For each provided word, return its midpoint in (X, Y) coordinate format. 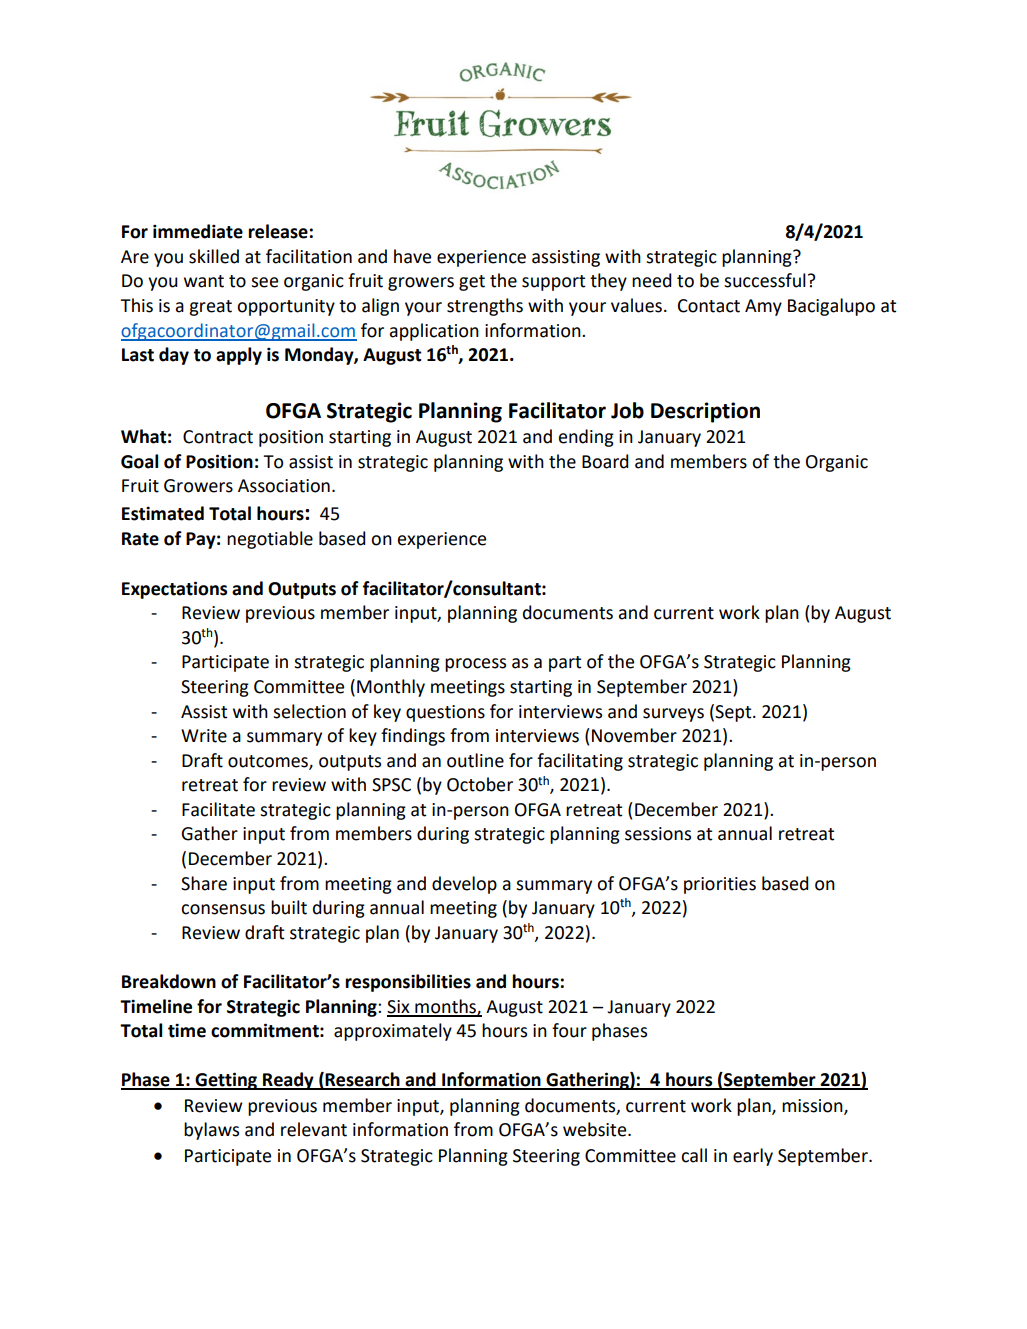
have (412, 256)
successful (765, 280)
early (753, 1157)
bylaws (211, 1131)
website (596, 1129)
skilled (214, 256)
